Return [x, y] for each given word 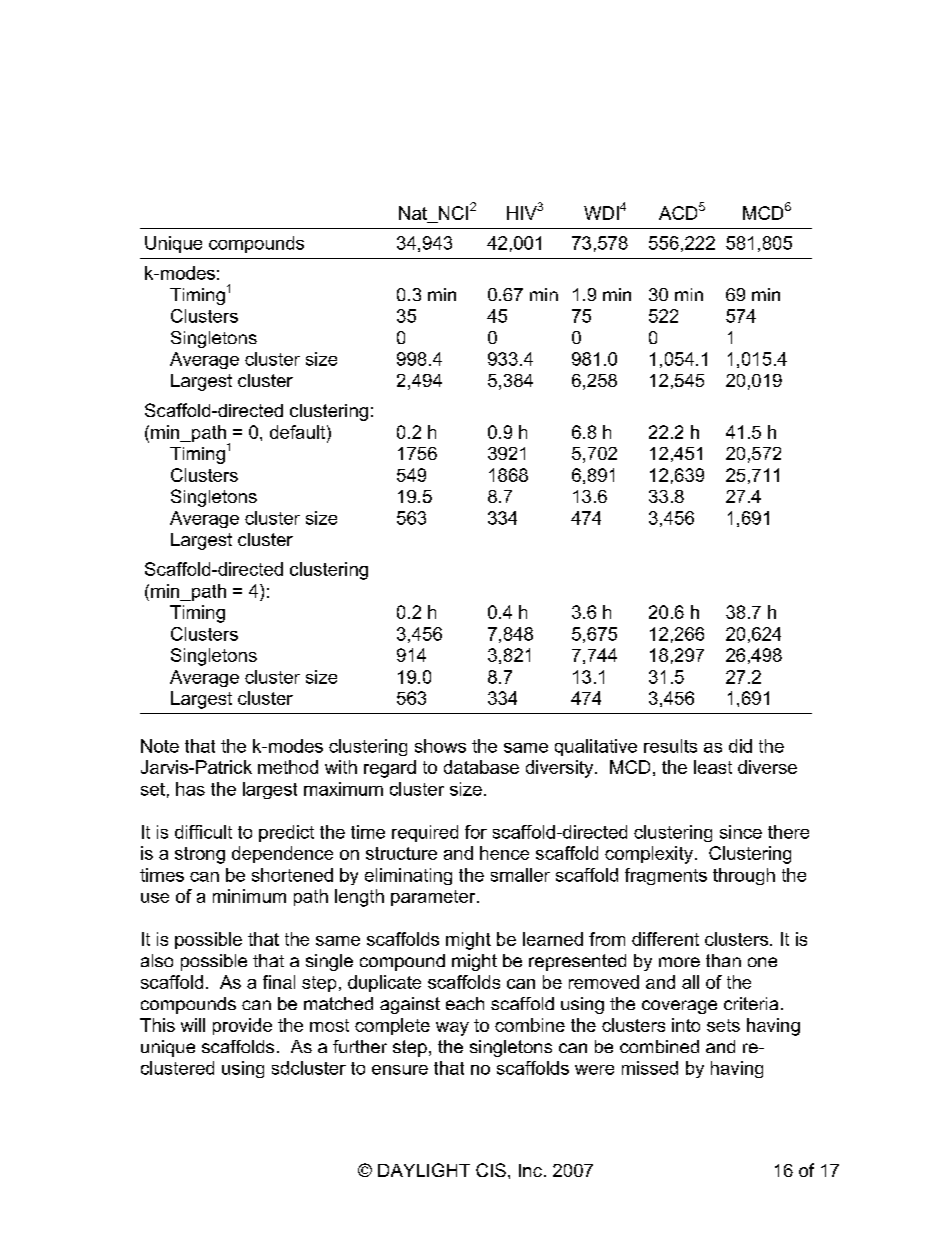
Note [160, 746]
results [670, 746]
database [481, 767]
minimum [249, 896]
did [740, 746]
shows [440, 746]
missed [650, 1068]
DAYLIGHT [424, 1170]
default [299, 432]
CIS [491, 1170]
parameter [434, 898]
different [665, 939]
